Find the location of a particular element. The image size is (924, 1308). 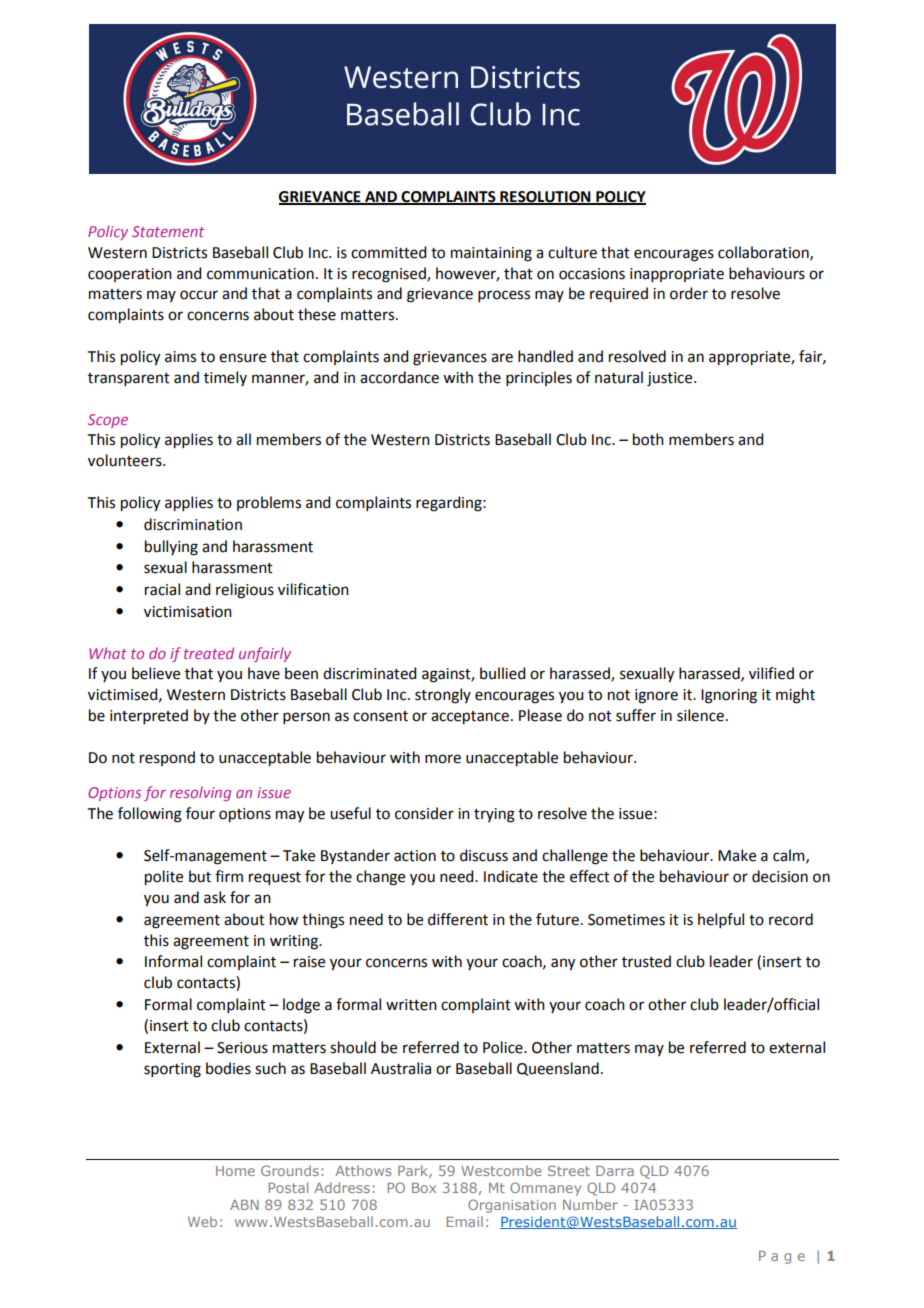

maintaining is located at coordinates (491, 254).
